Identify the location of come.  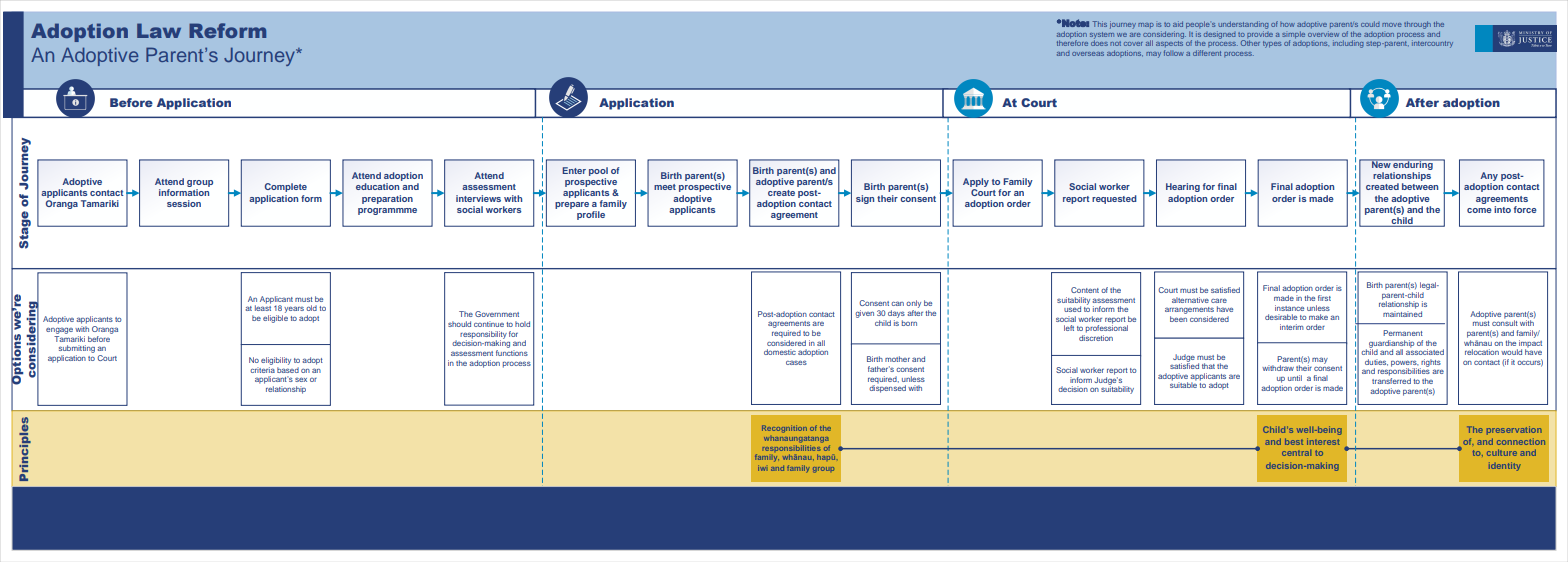
(1479, 210).
